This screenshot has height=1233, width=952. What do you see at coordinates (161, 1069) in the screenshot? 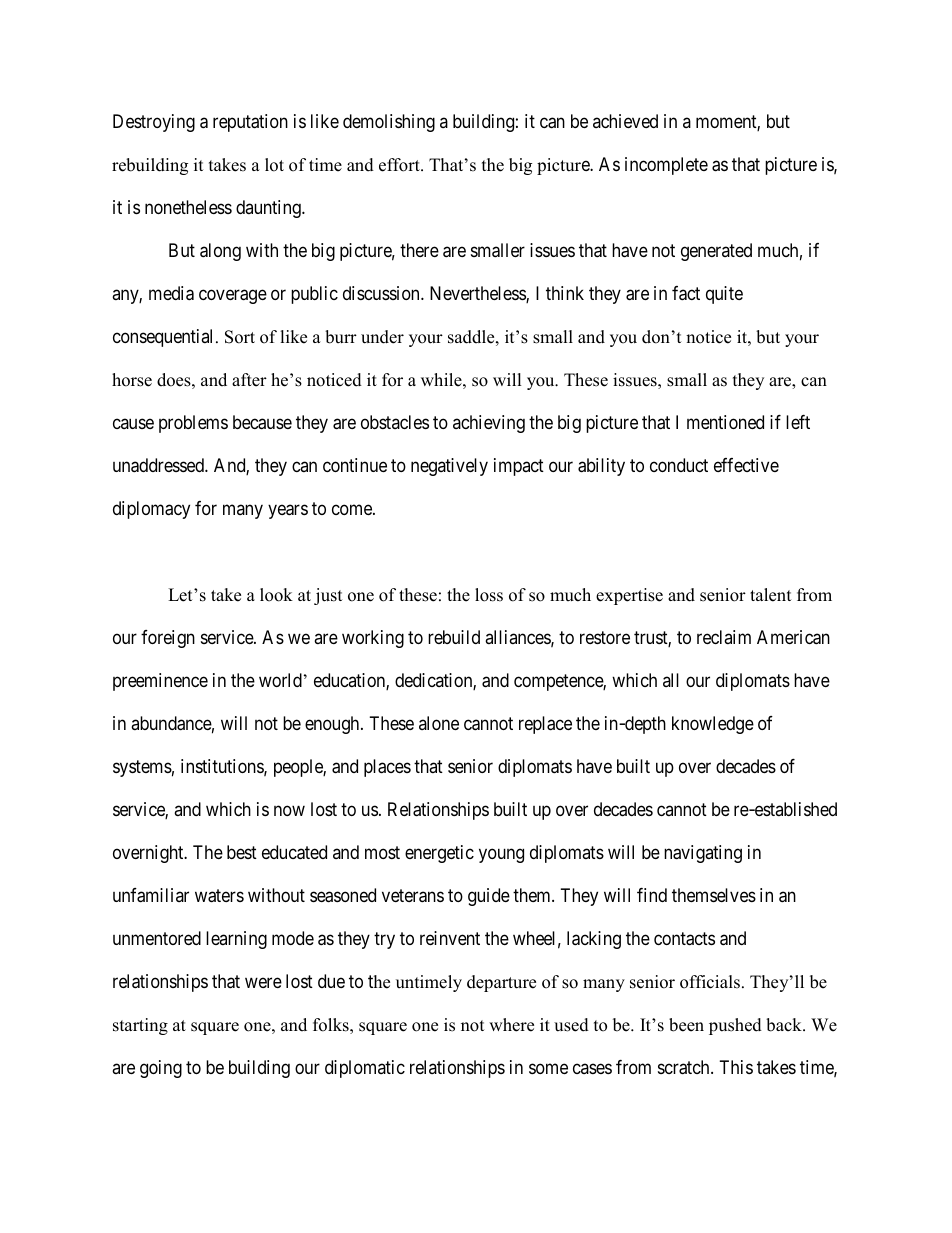
I see `going` at bounding box center [161, 1069].
